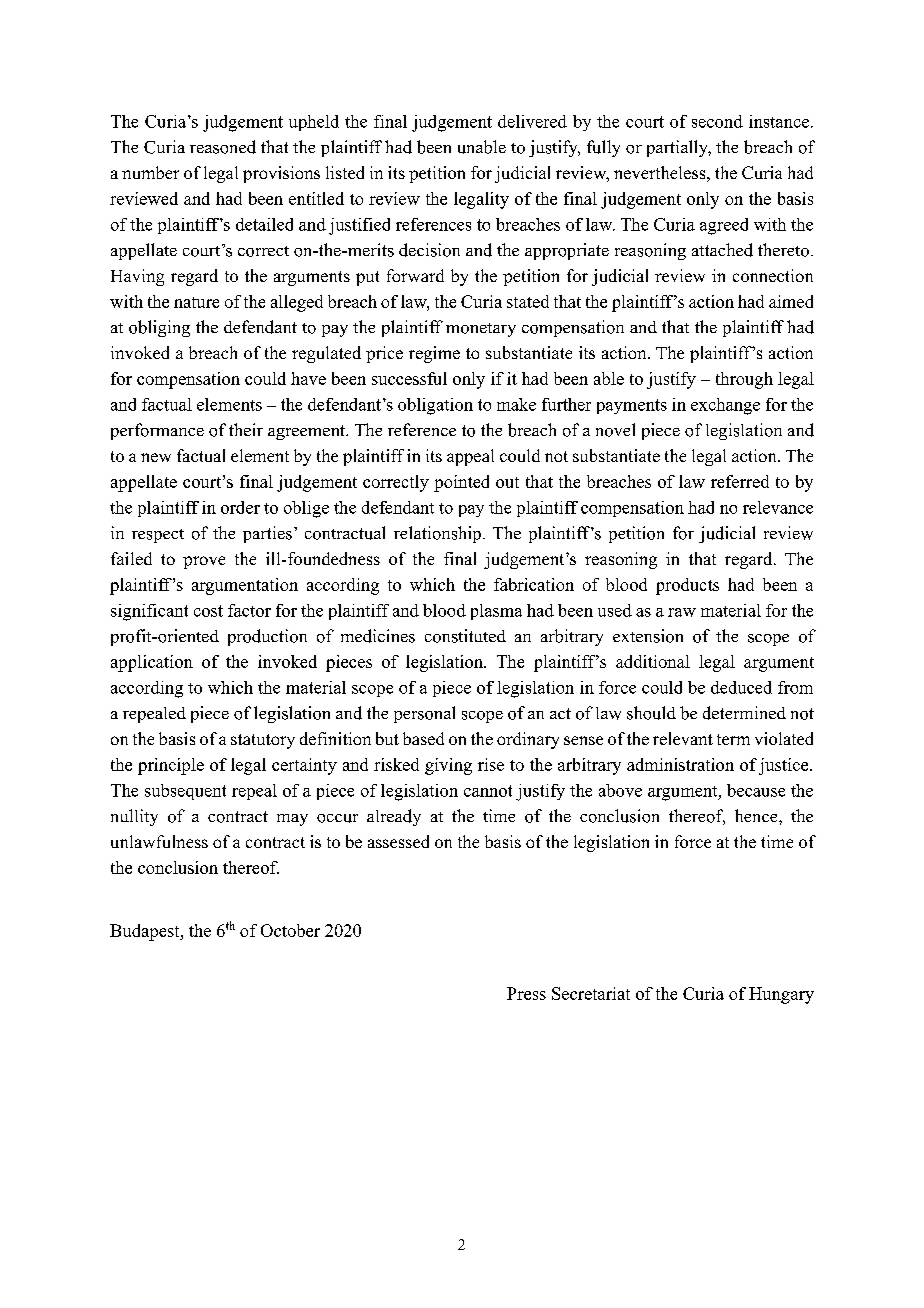 This document has height=1308, width=924. Describe the element at coordinates (437, 534) in the document. I see `relationship` at that location.
